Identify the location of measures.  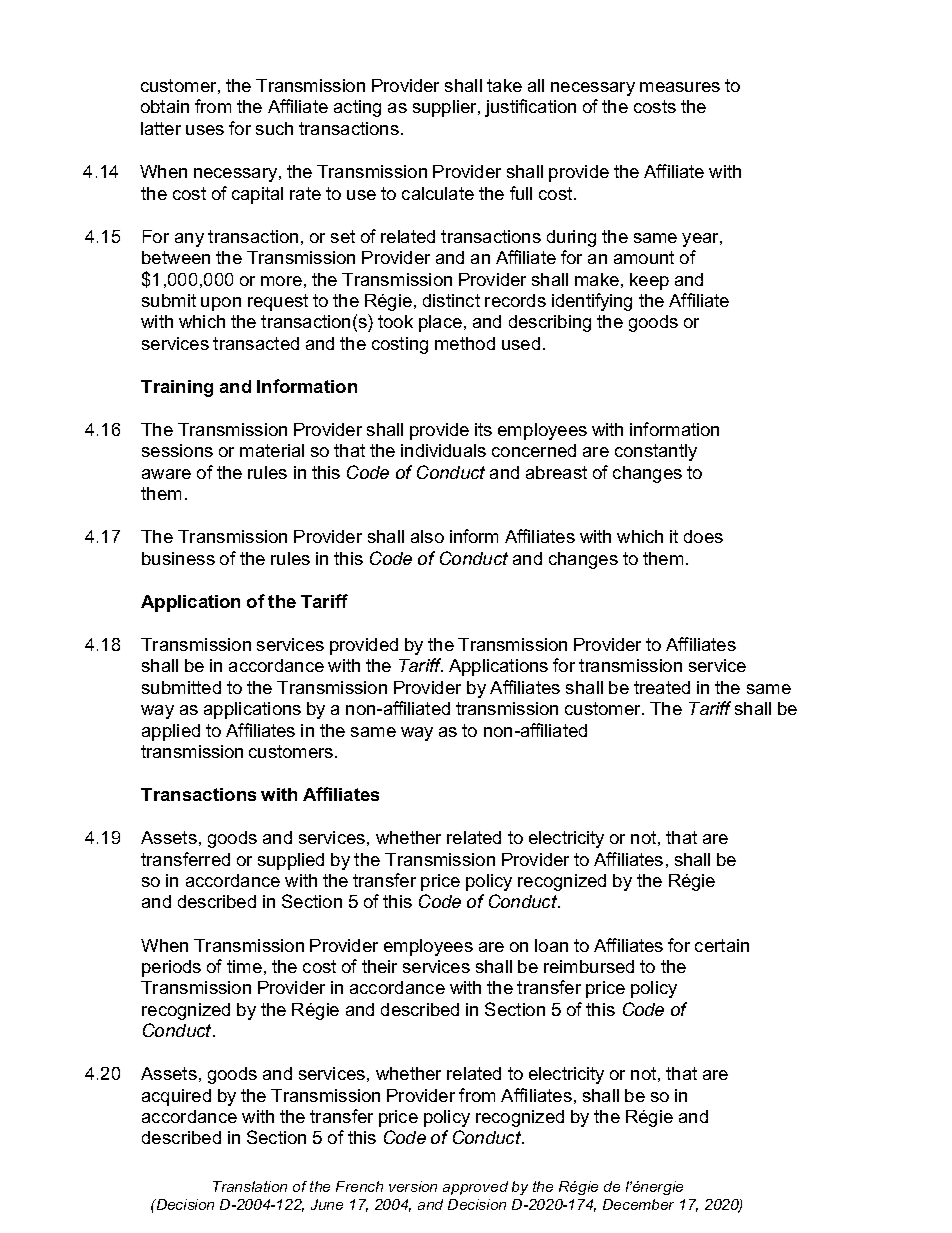
(680, 87).
